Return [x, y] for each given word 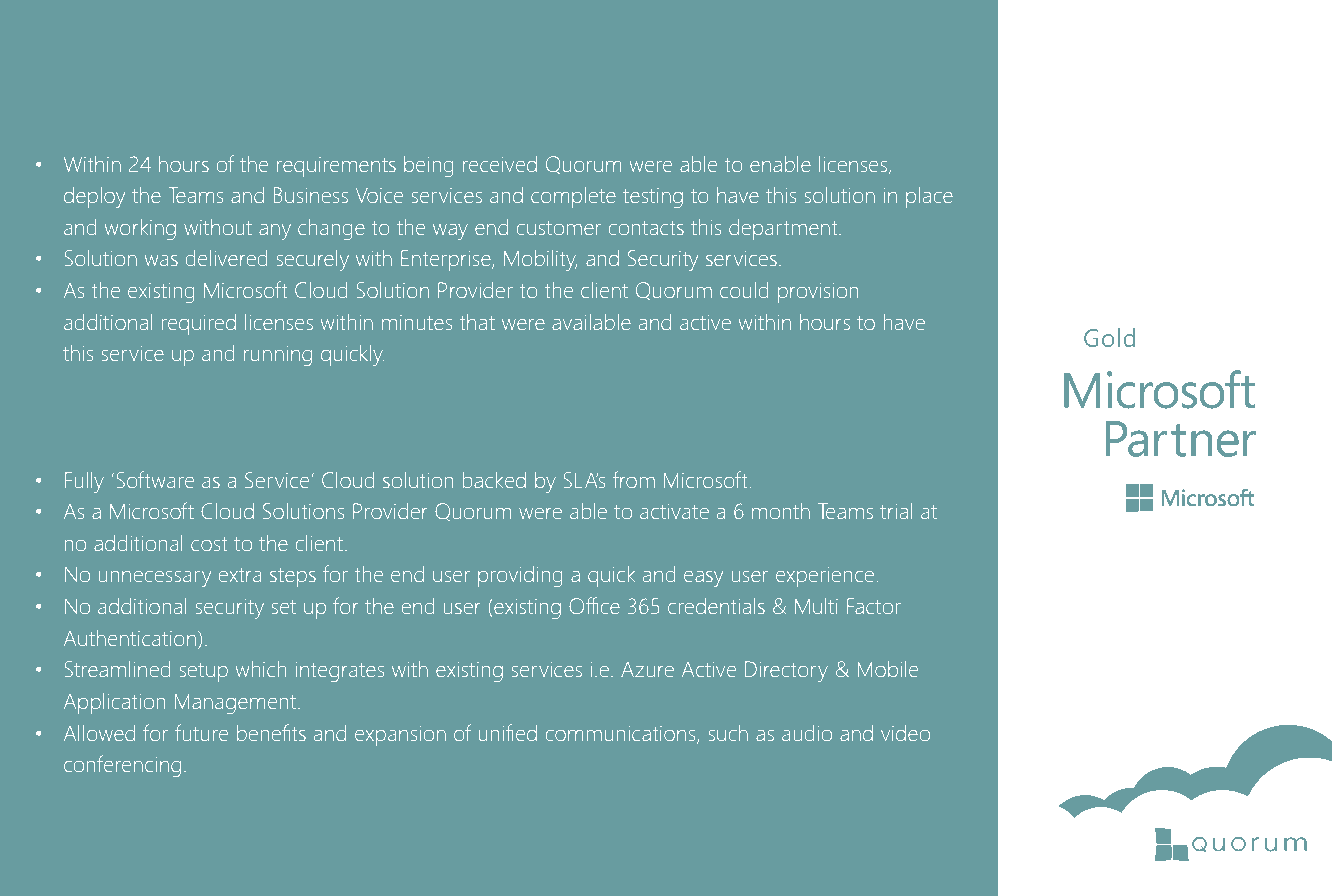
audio [807, 733]
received [500, 164]
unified [508, 732]
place [929, 197]
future [201, 732]
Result [67, 132]
